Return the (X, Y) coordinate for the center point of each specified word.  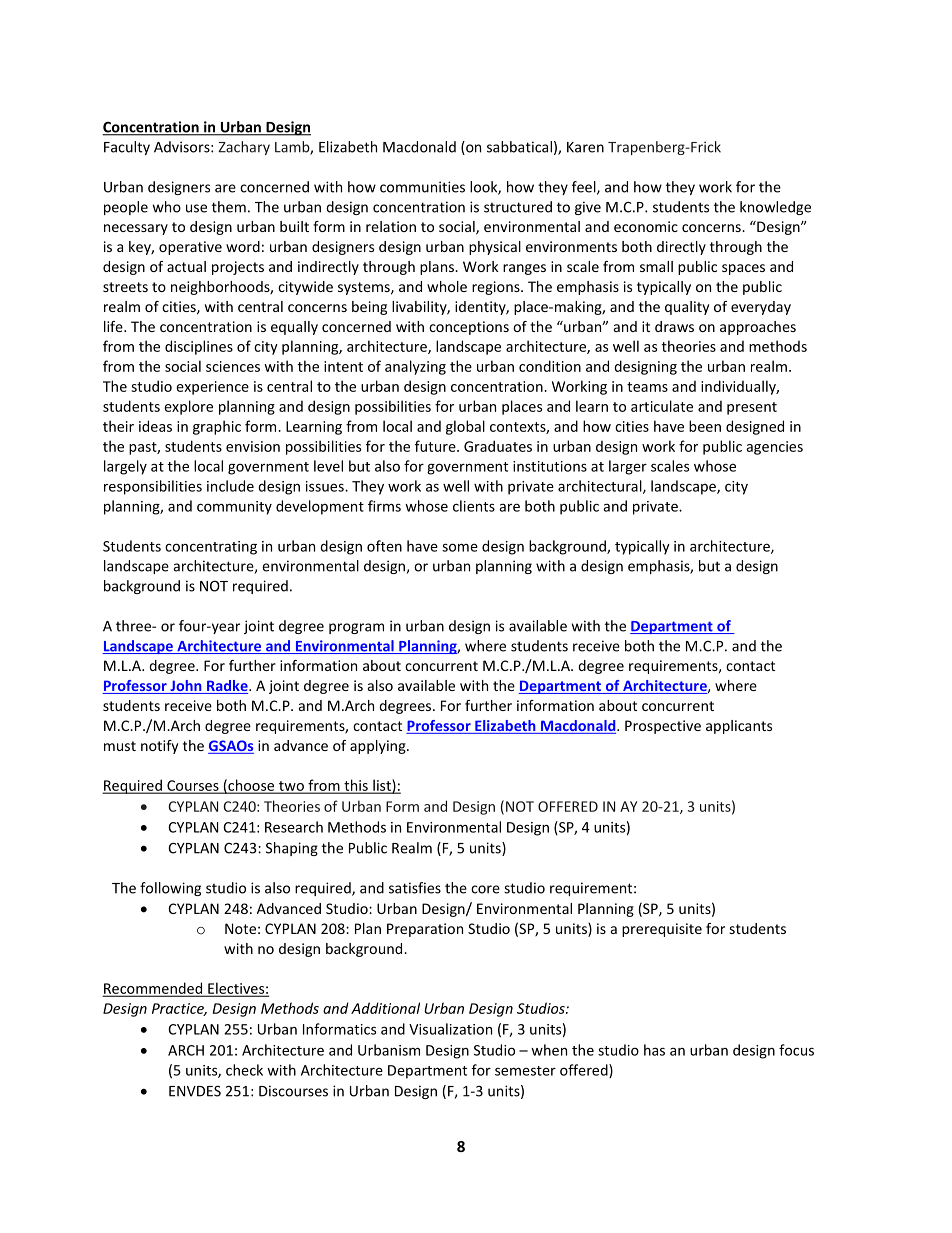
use (196, 208)
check (244, 1070)
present (752, 408)
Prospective (663, 727)
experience (212, 388)
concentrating (211, 548)
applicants (739, 727)
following (170, 889)
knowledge (775, 208)
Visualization (450, 1029)
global (465, 427)
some (460, 547)
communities (422, 187)
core (485, 889)
